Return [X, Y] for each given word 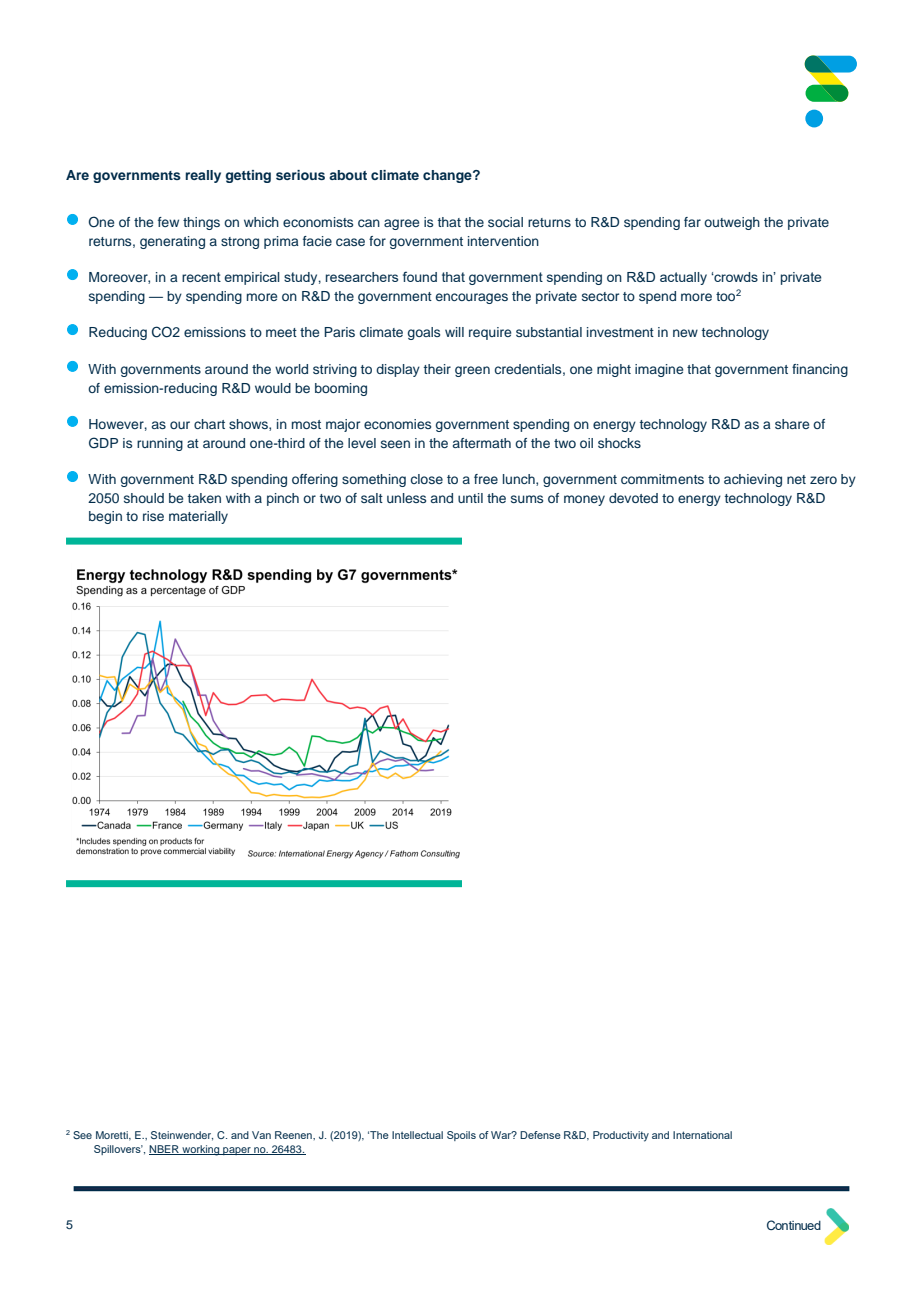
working [201, 1150]
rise [153, 516]
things [201, 223]
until [470, 498]
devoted [633, 498]
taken [204, 498]
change [448, 176]
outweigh [732, 223]
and [442, 498]
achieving [753, 480]
